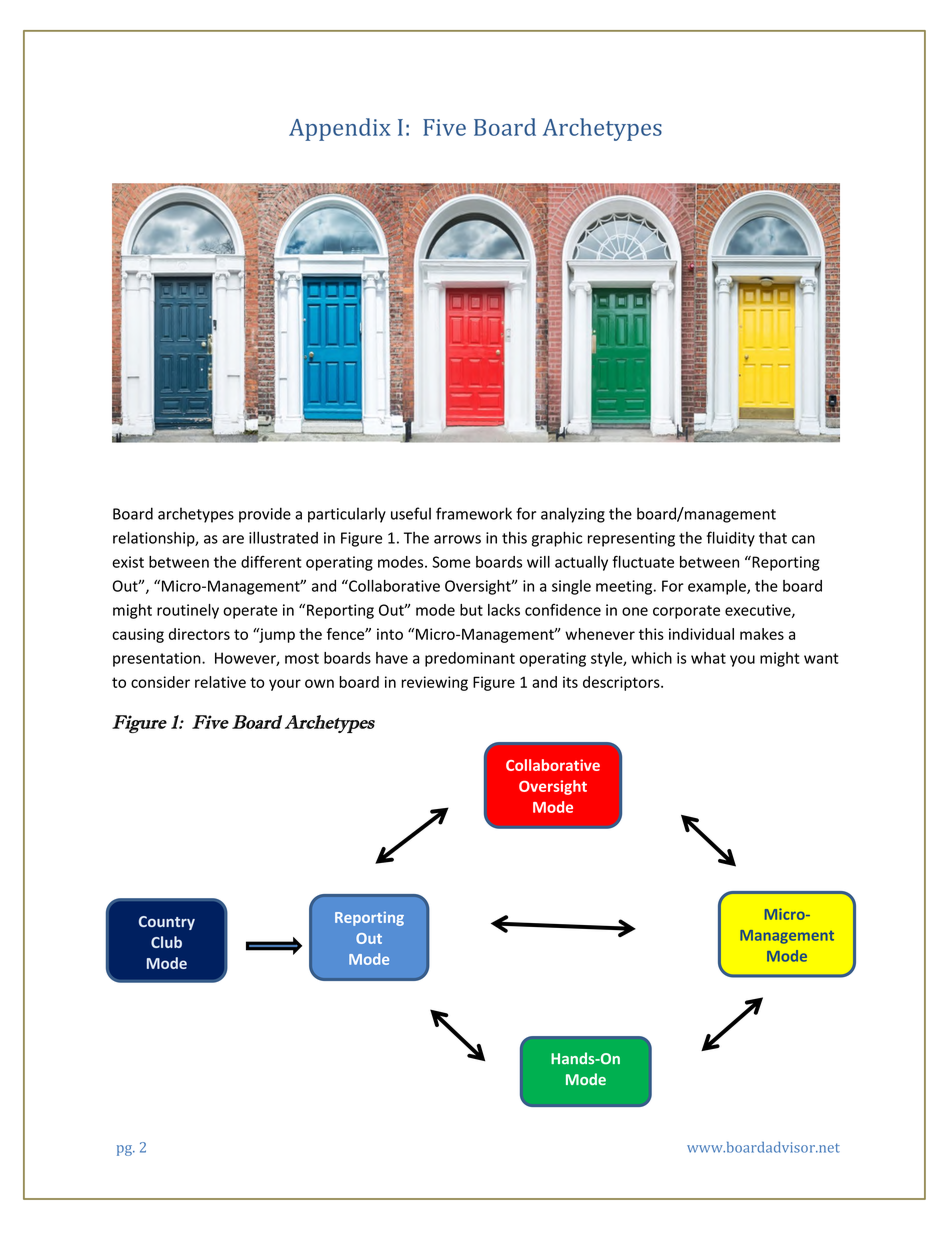  I want to click on relative, so click(220, 682).
